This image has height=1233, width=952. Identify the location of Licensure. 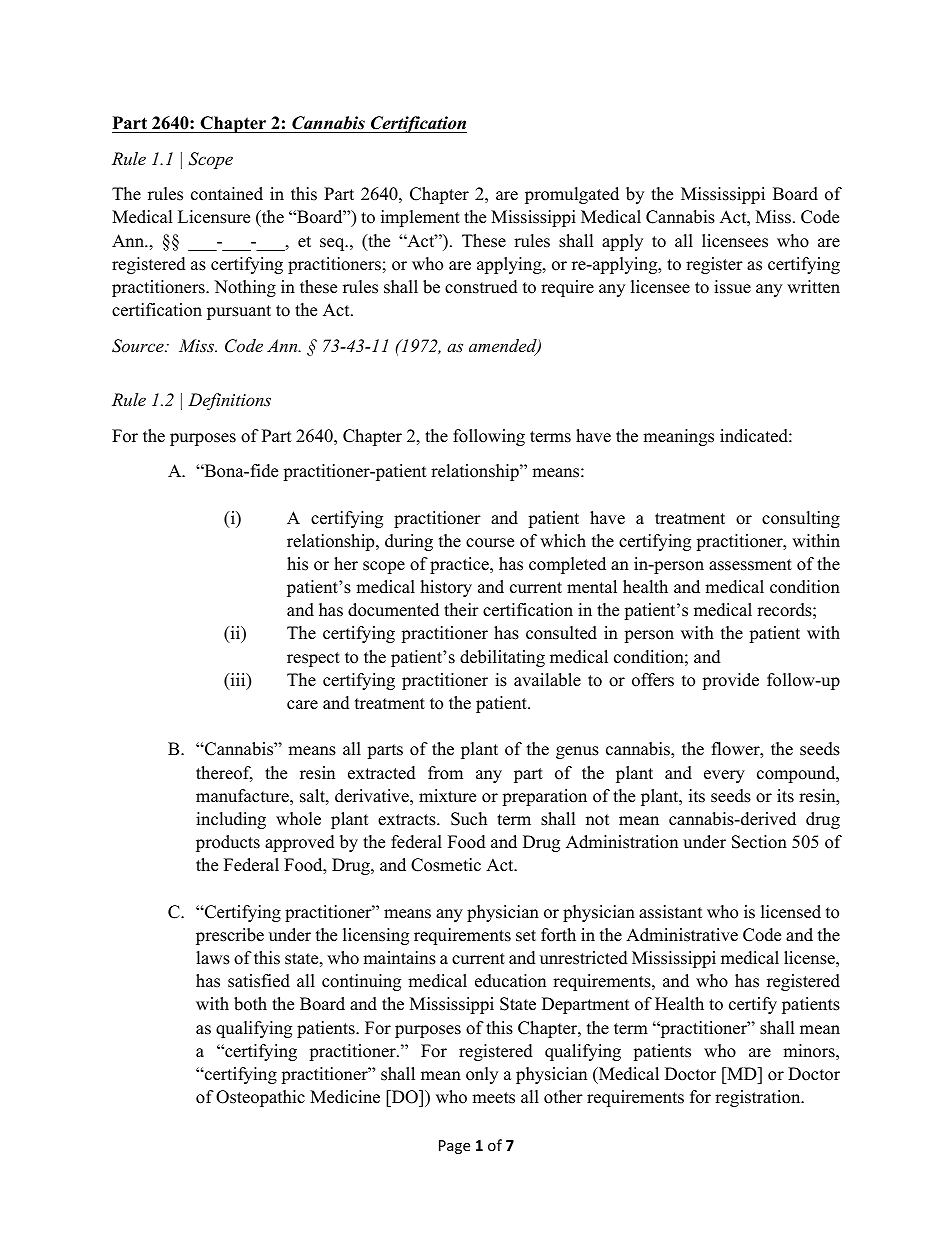
(214, 217).
